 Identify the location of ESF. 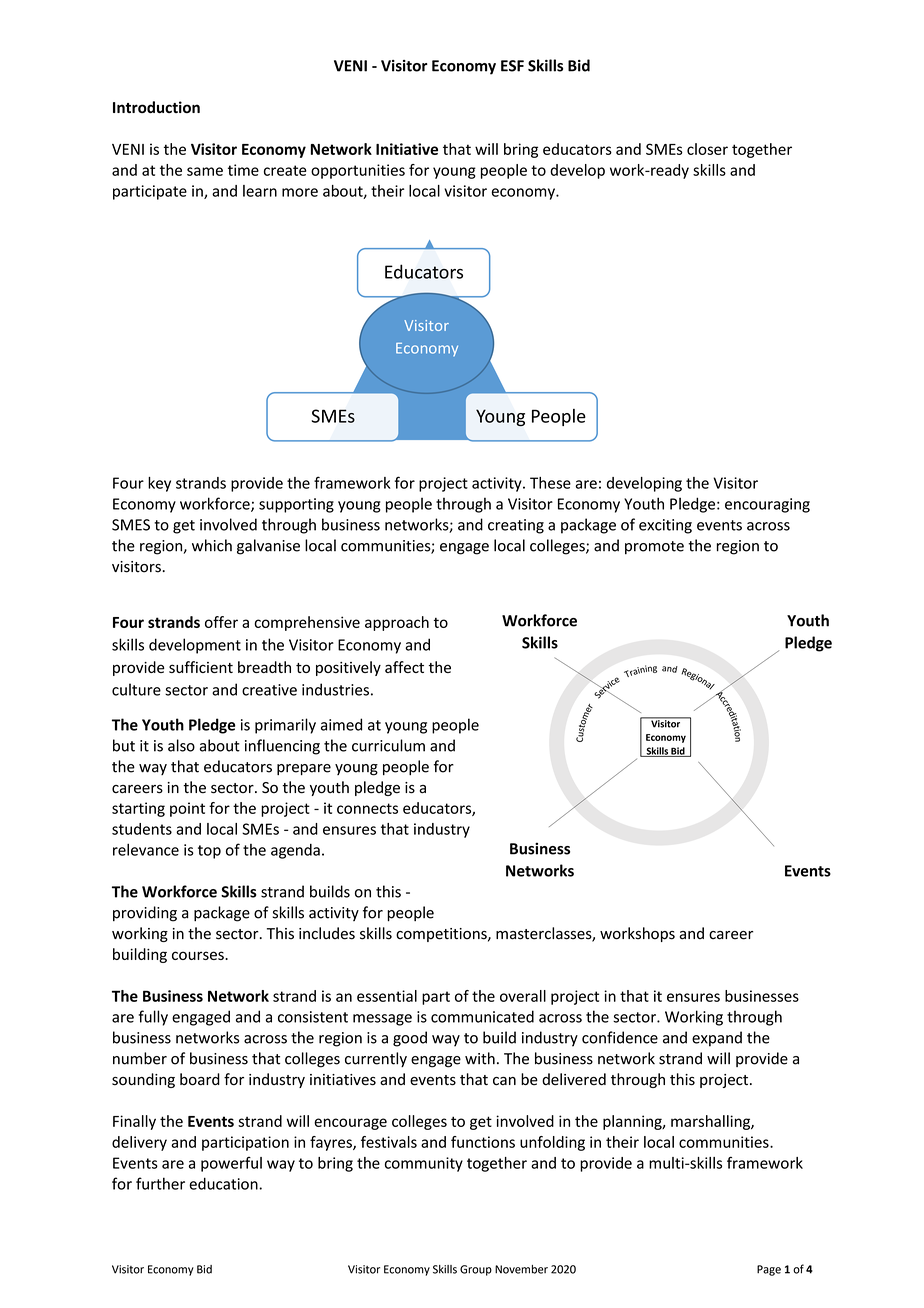
(512, 66).
